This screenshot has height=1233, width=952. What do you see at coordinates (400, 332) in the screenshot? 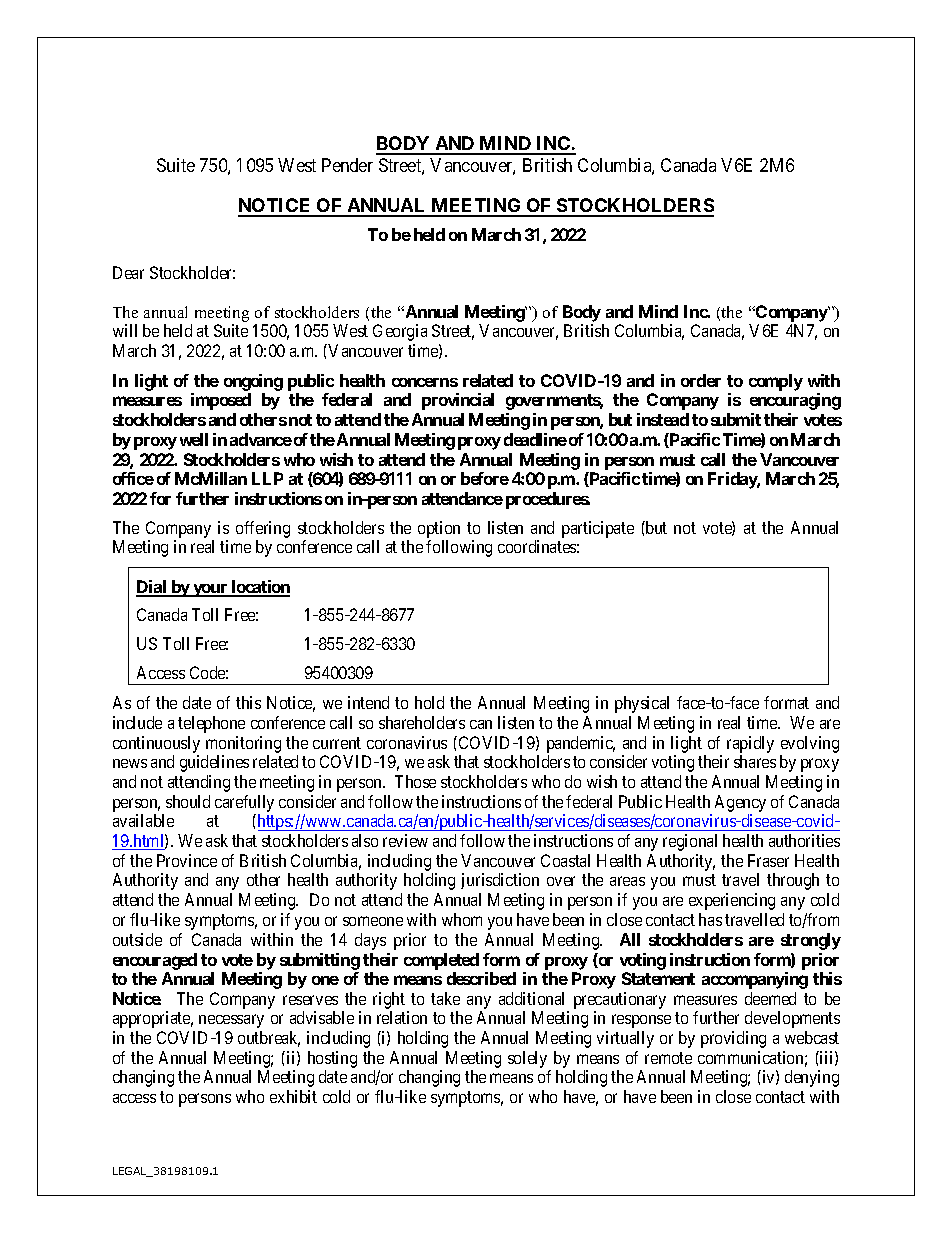
I see `Georgia` at bounding box center [400, 332].
